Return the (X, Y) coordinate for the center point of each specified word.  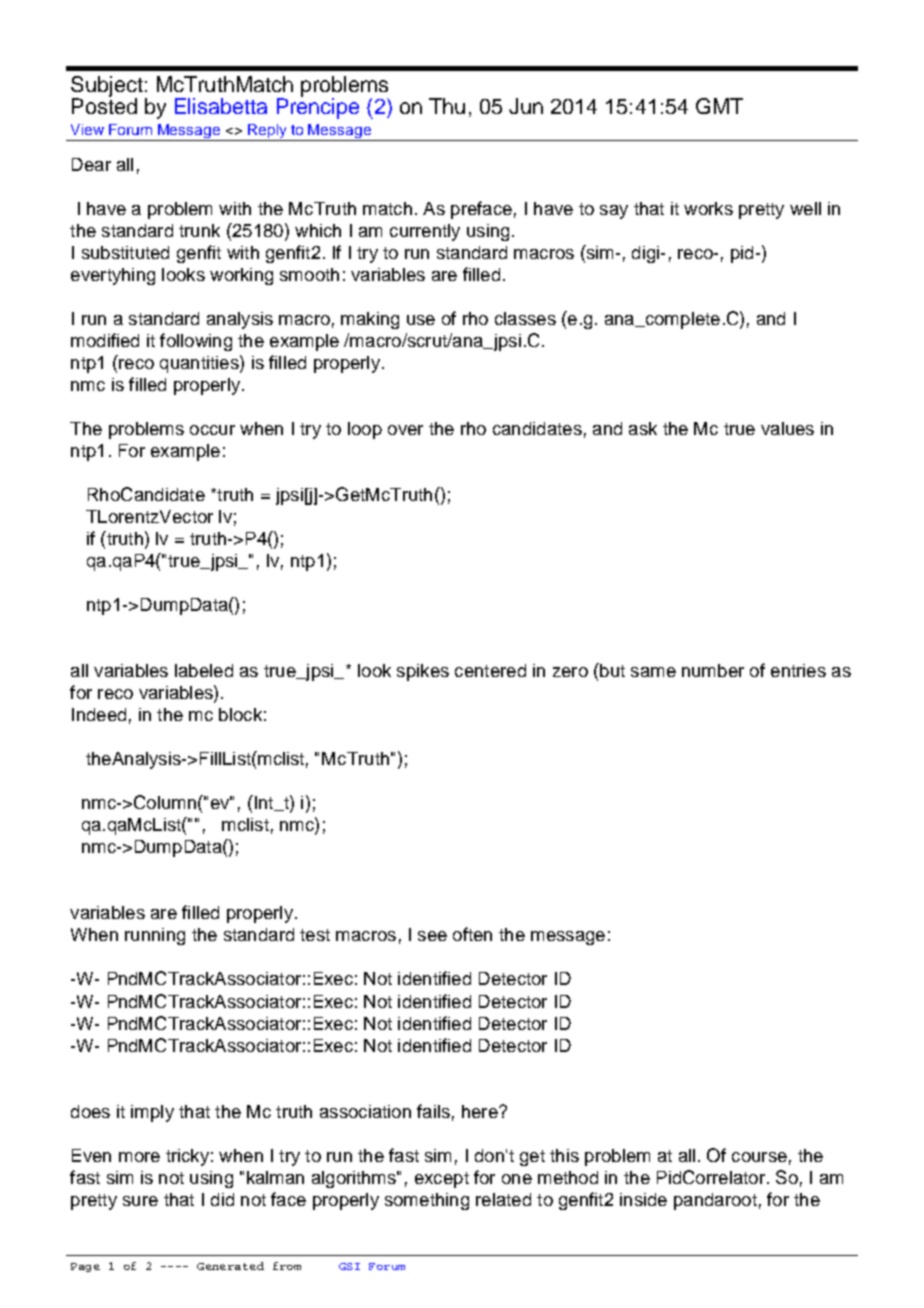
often (472, 934)
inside (643, 1199)
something (427, 1201)
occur (212, 430)
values (787, 428)
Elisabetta (221, 106)
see (432, 936)
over (405, 430)
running (155, 936)
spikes (423, 672)
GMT (719, 106)
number (713, 670)
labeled (204, 670)
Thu (447, 106)
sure (140, 1201)
